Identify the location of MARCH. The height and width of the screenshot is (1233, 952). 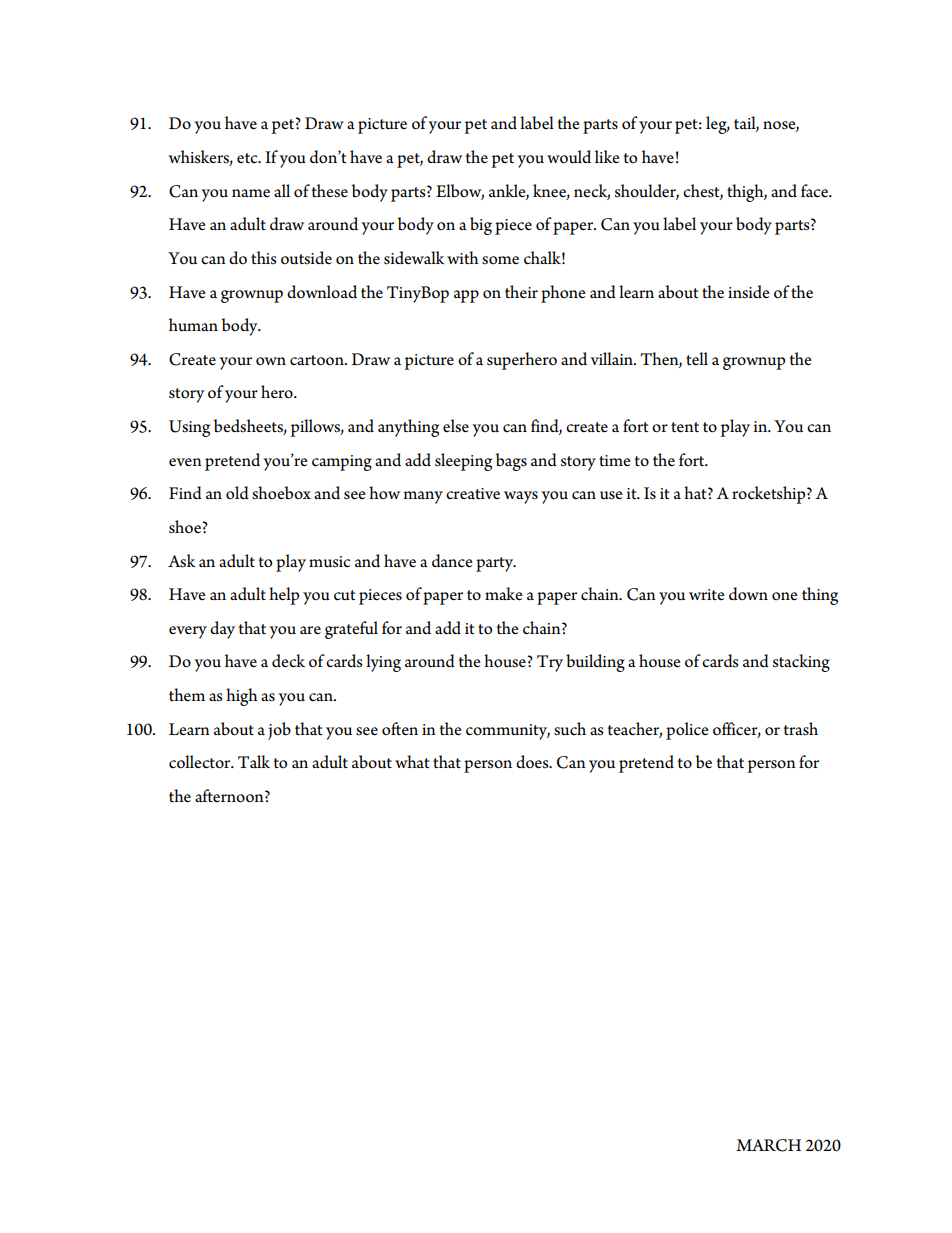
(768, 1145).
